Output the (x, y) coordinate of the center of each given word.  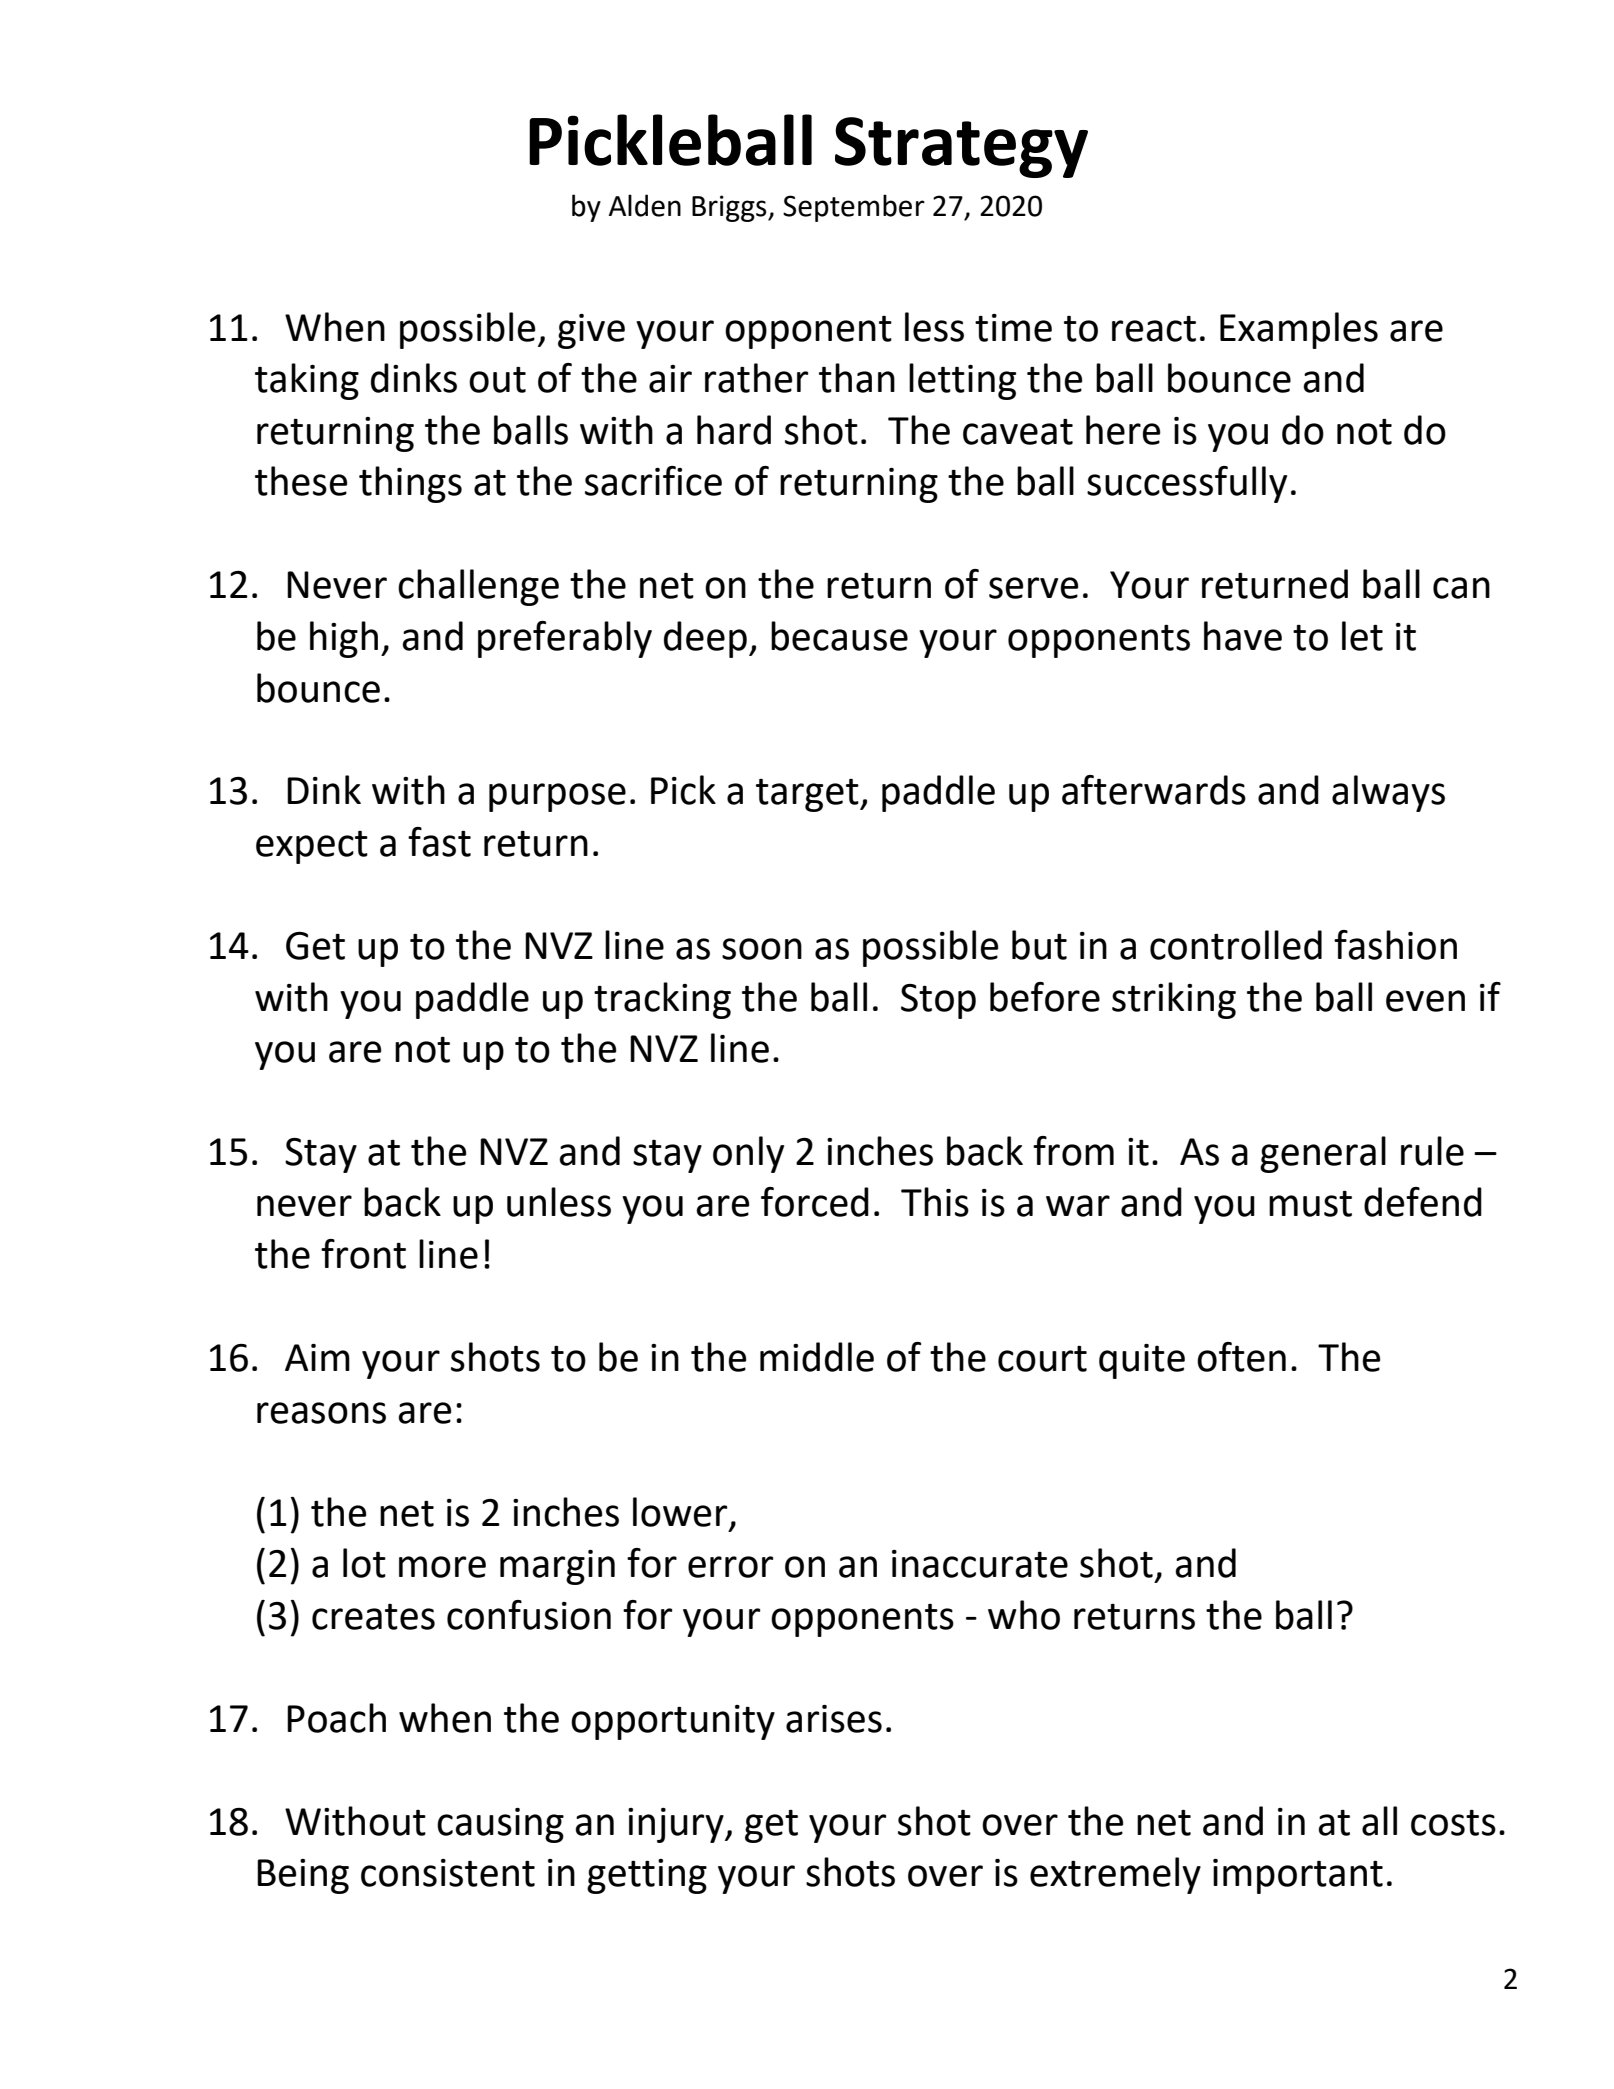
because (839, 636)
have (1243, 636)
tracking (662, 1000)
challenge (478, 587)
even (1425, 1001)
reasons (321, 1413)
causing (500, 1825)
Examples (1299, 330)
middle (817, 1357)
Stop (938, 1001)
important (1298, 1876)
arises (834, 1719)
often (1241, 1357)
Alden (645, 205)
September (854, 208)
